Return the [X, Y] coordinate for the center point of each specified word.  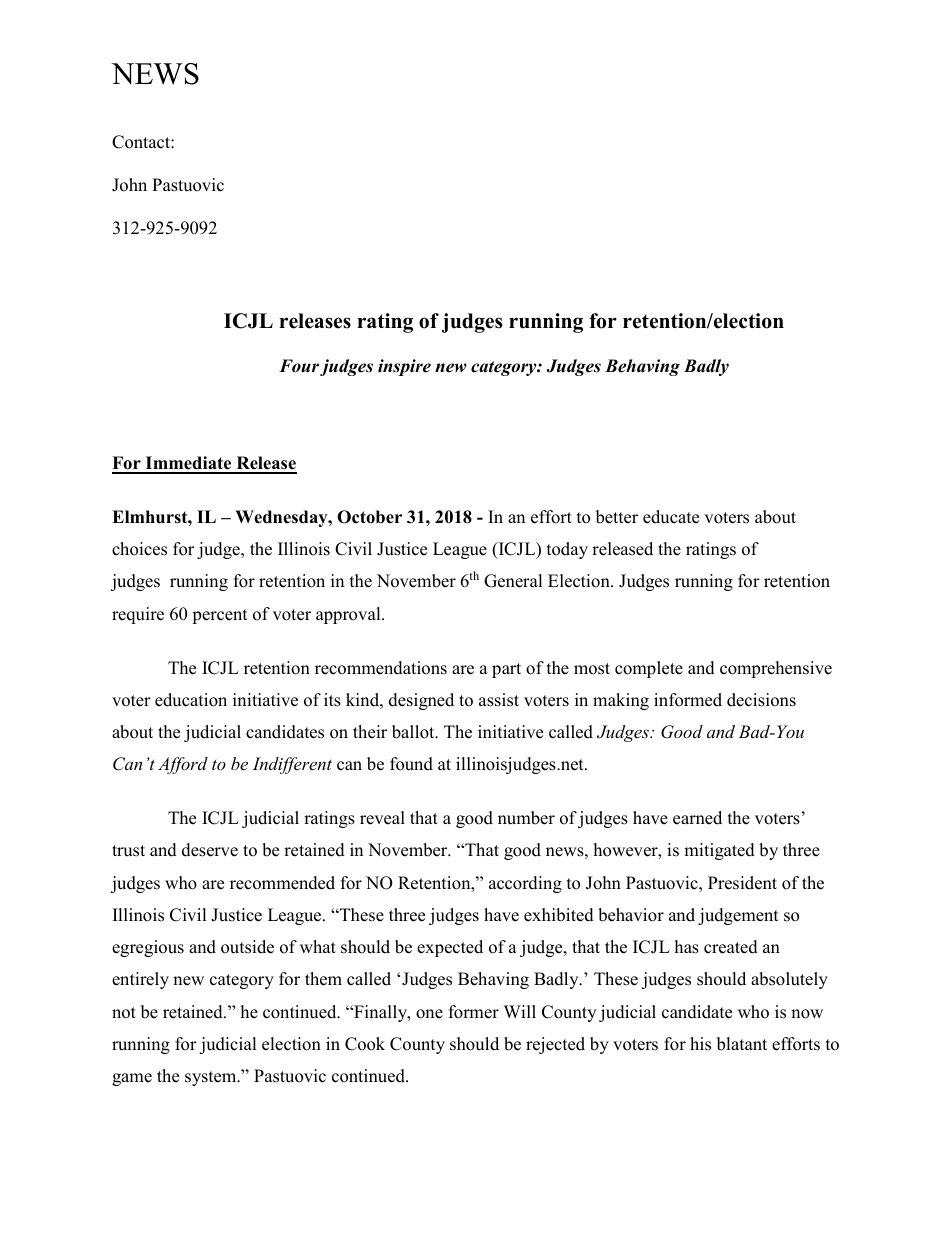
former [474, 1012]
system [212, 1078]
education [191, 700]
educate [671, 517]
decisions [761, 700]
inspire [404, 367]
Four [299, 366]
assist [499, 700]
